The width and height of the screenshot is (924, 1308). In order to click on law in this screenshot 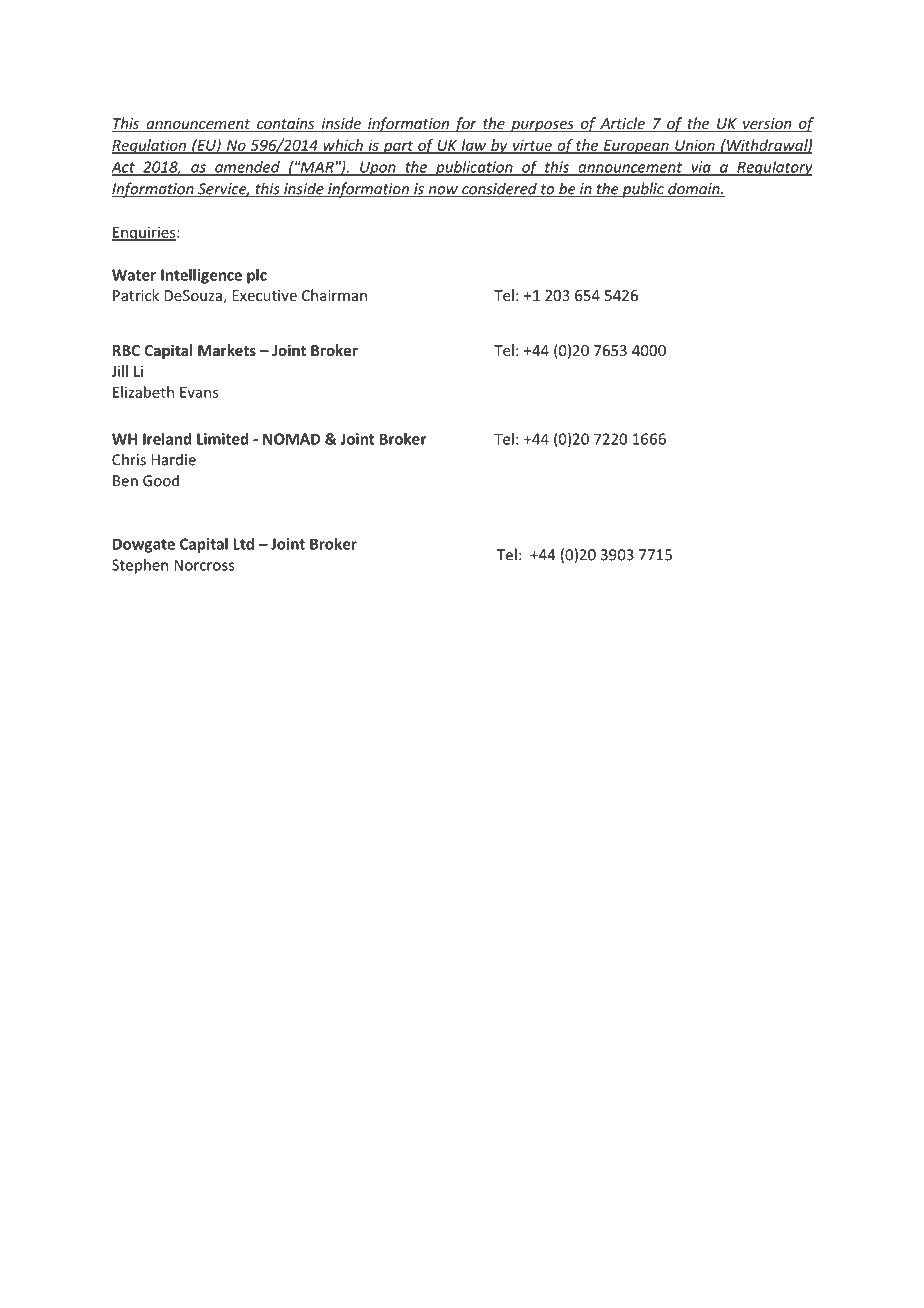, I will do `click(474, 146)`.
